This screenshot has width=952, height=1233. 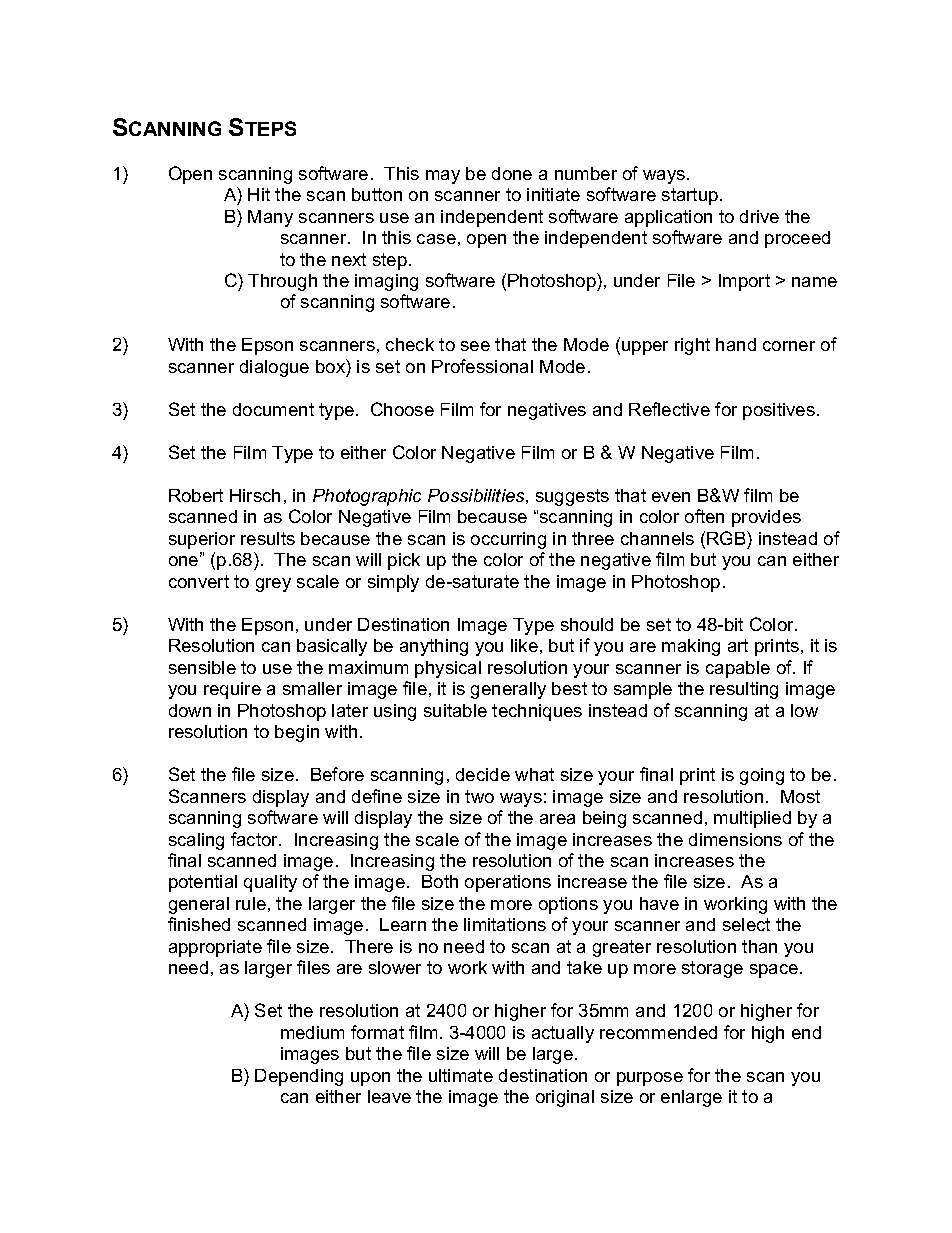 I want to click on basically, so click(x=332, y=647).
